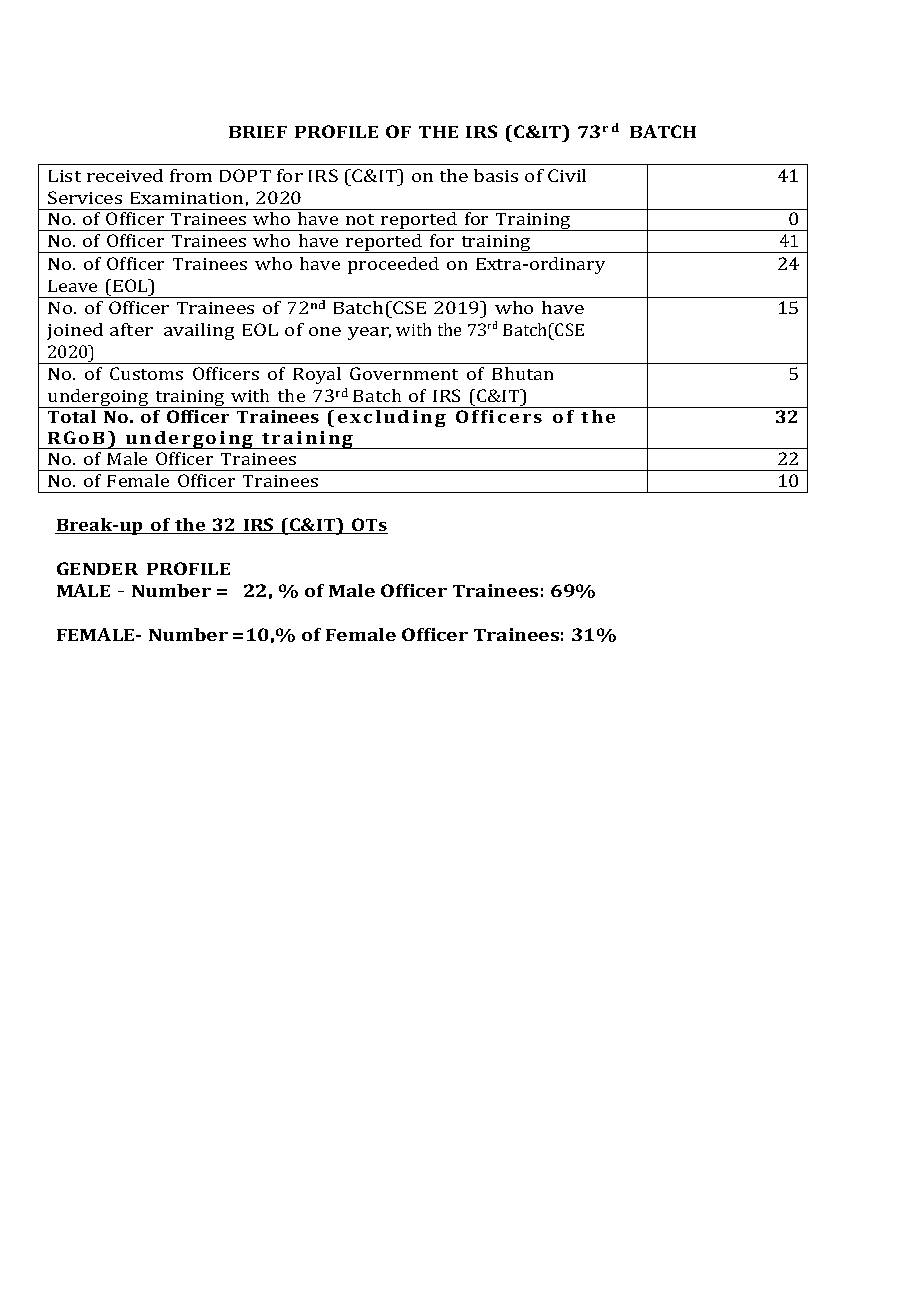 The height and width of the page is (1308, 924). I want to click on received, so click(125, 175).
